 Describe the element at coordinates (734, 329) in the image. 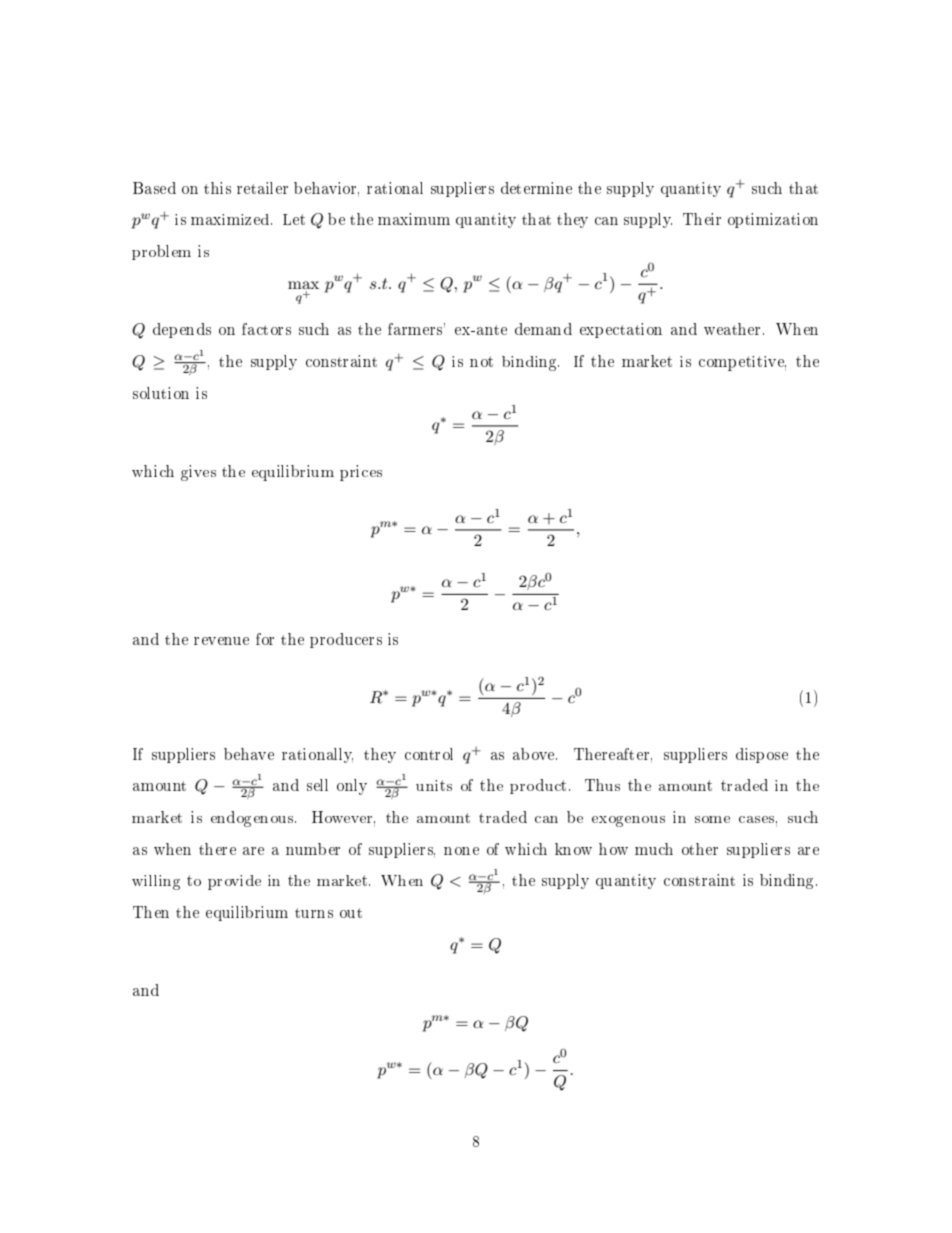

I see `weather` at that location.
